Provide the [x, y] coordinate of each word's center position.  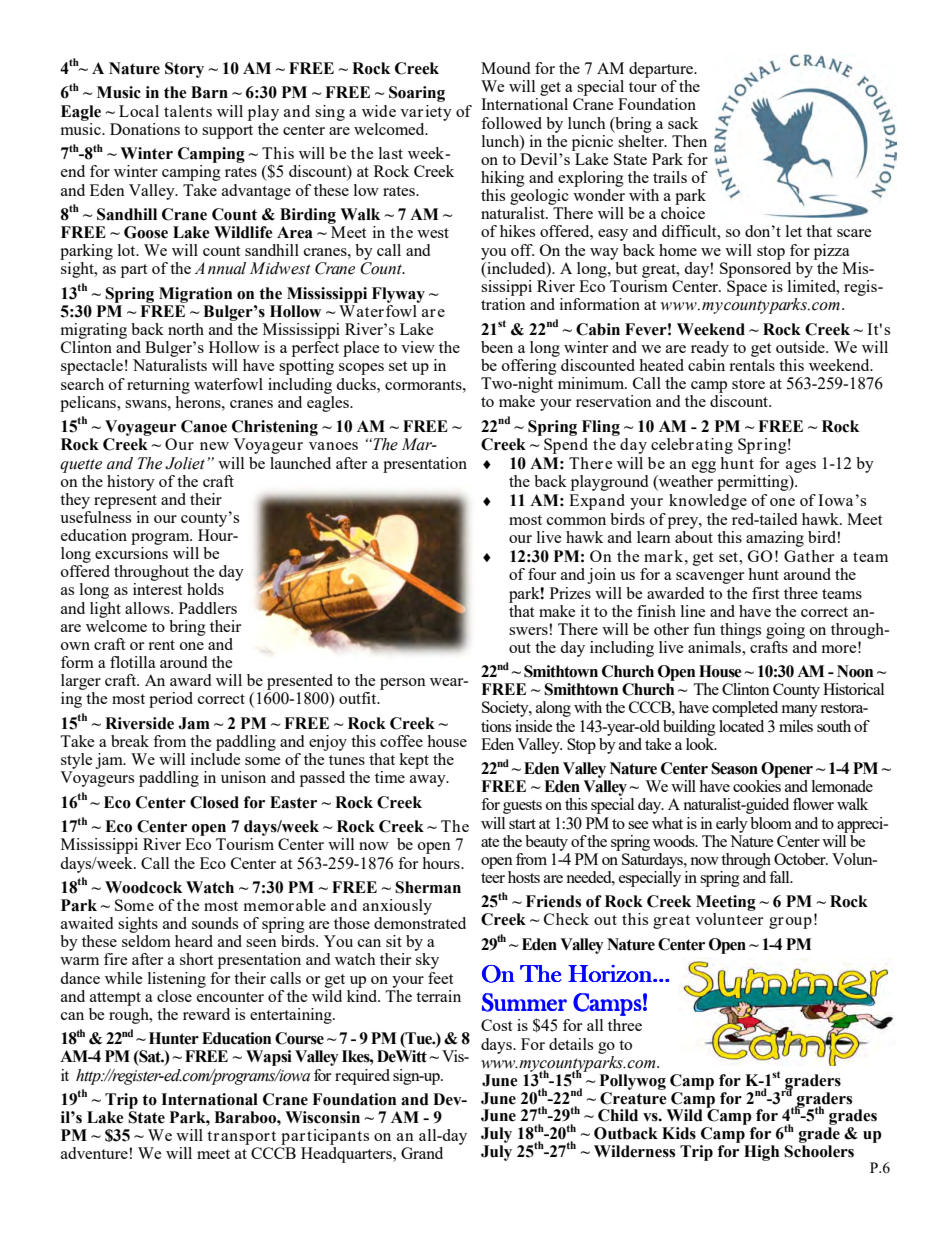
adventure [94, 1153]
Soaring [417, 94]
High [761, 1153]
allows [148, 608]
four [542, 574]
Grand [422, 1153]
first [765, 593]
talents [188, 111]
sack [683, 123]
